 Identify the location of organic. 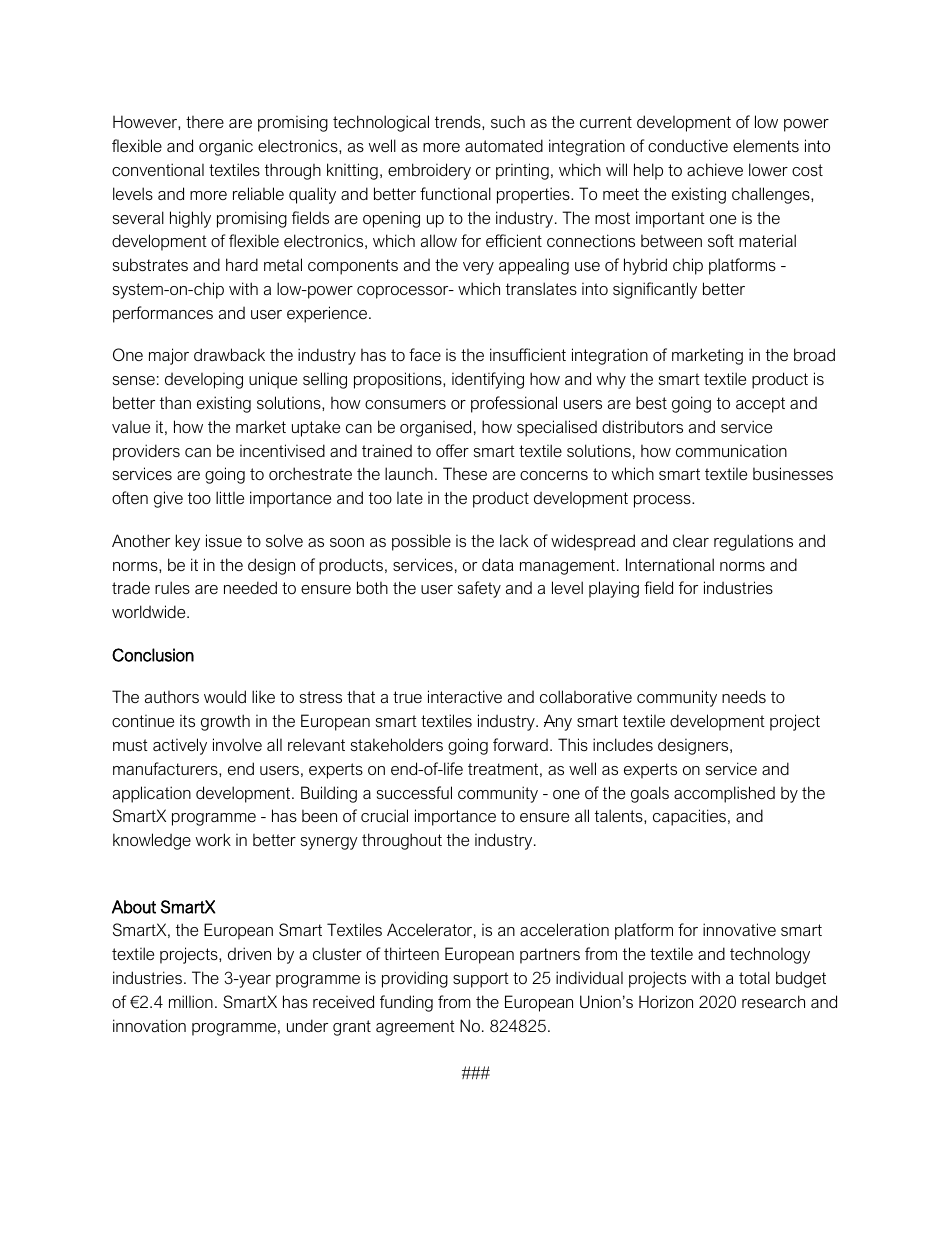
(226, 148).
